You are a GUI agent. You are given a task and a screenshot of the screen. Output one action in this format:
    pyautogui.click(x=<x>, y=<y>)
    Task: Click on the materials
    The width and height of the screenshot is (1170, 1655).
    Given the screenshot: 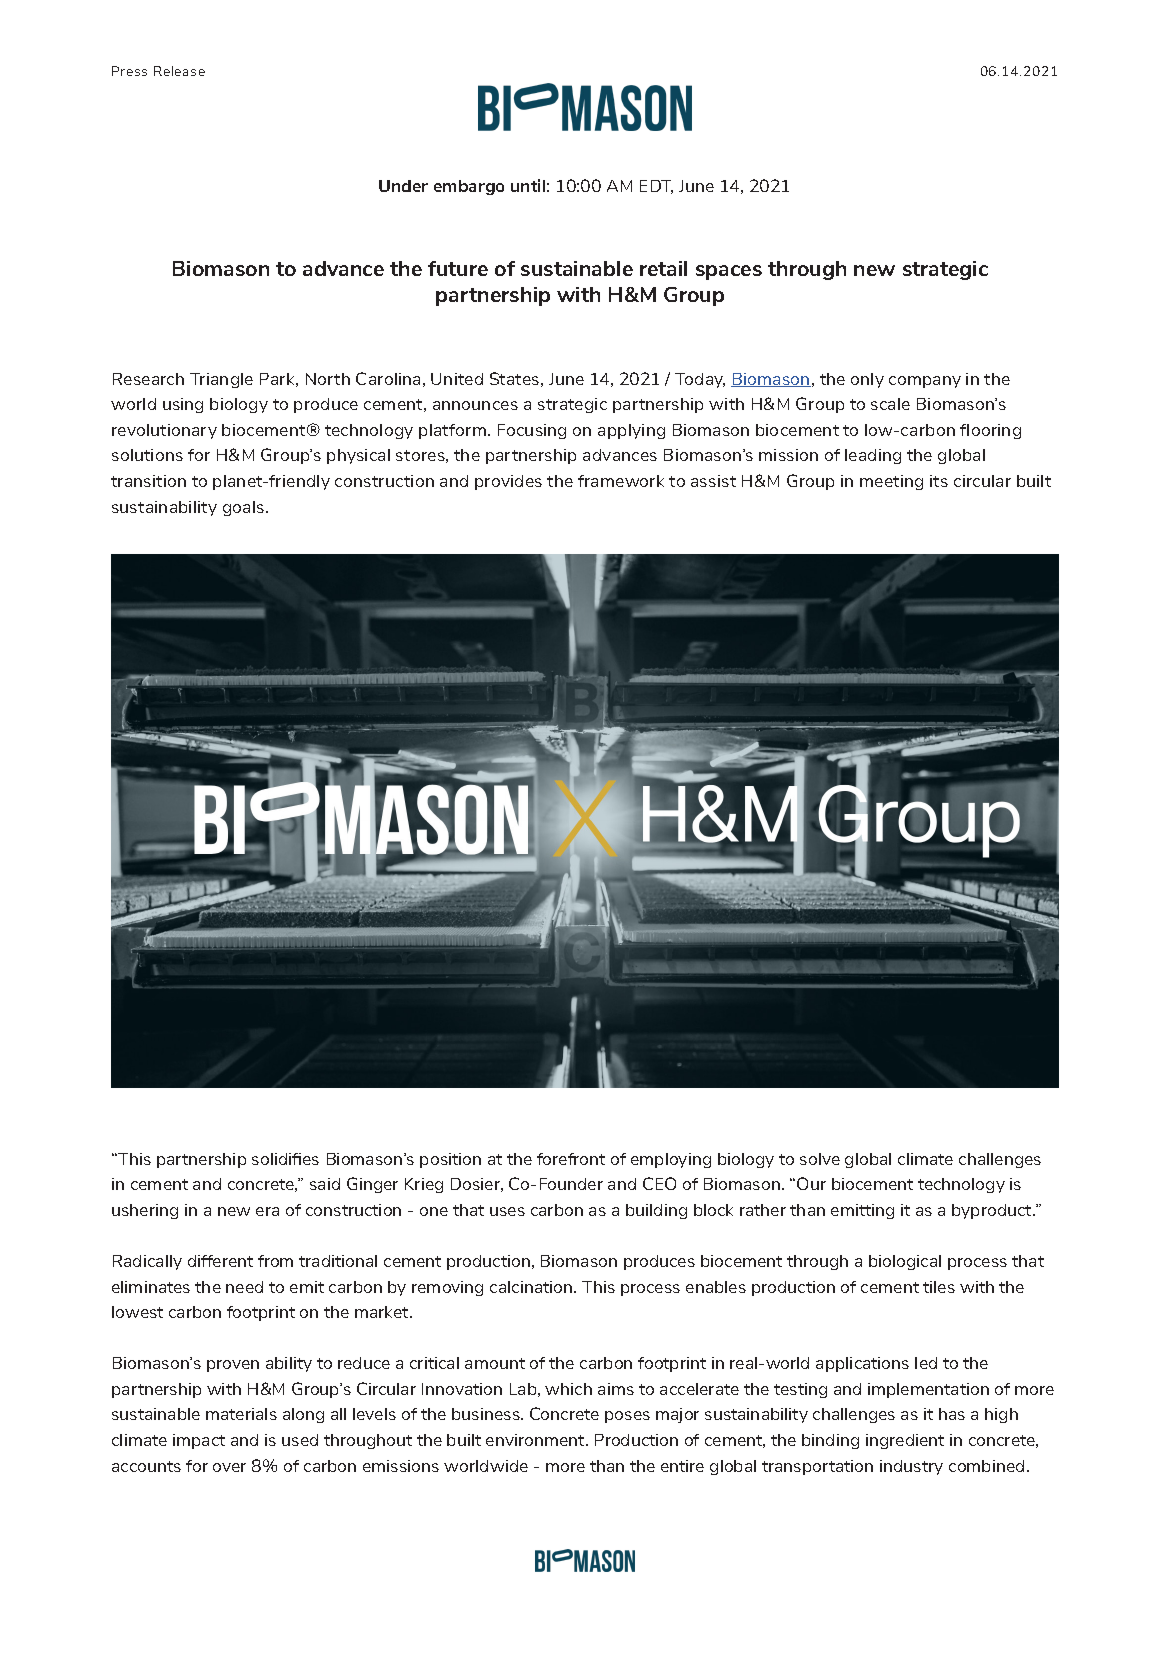 What is the action you would take?
    pyautogui.click(x=241, y=1414)
